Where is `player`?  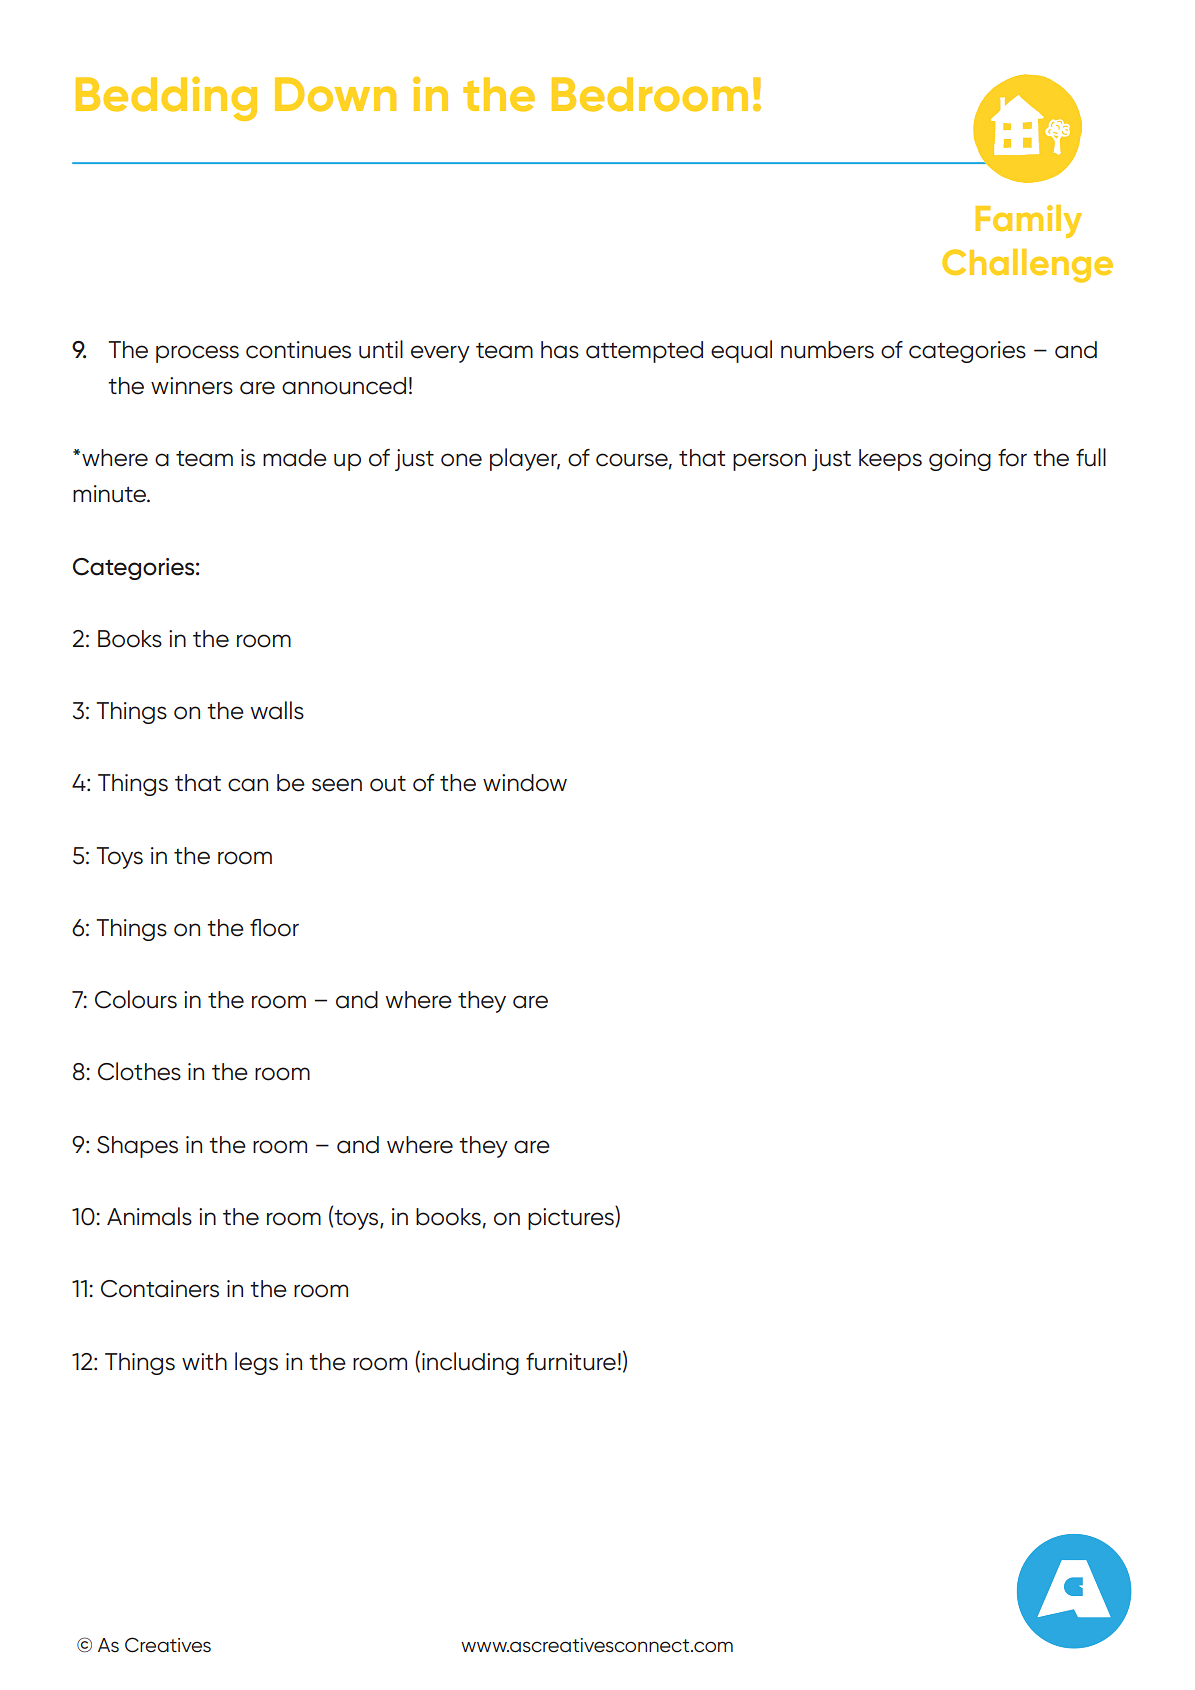 player is located at coordinates (525, 459).
